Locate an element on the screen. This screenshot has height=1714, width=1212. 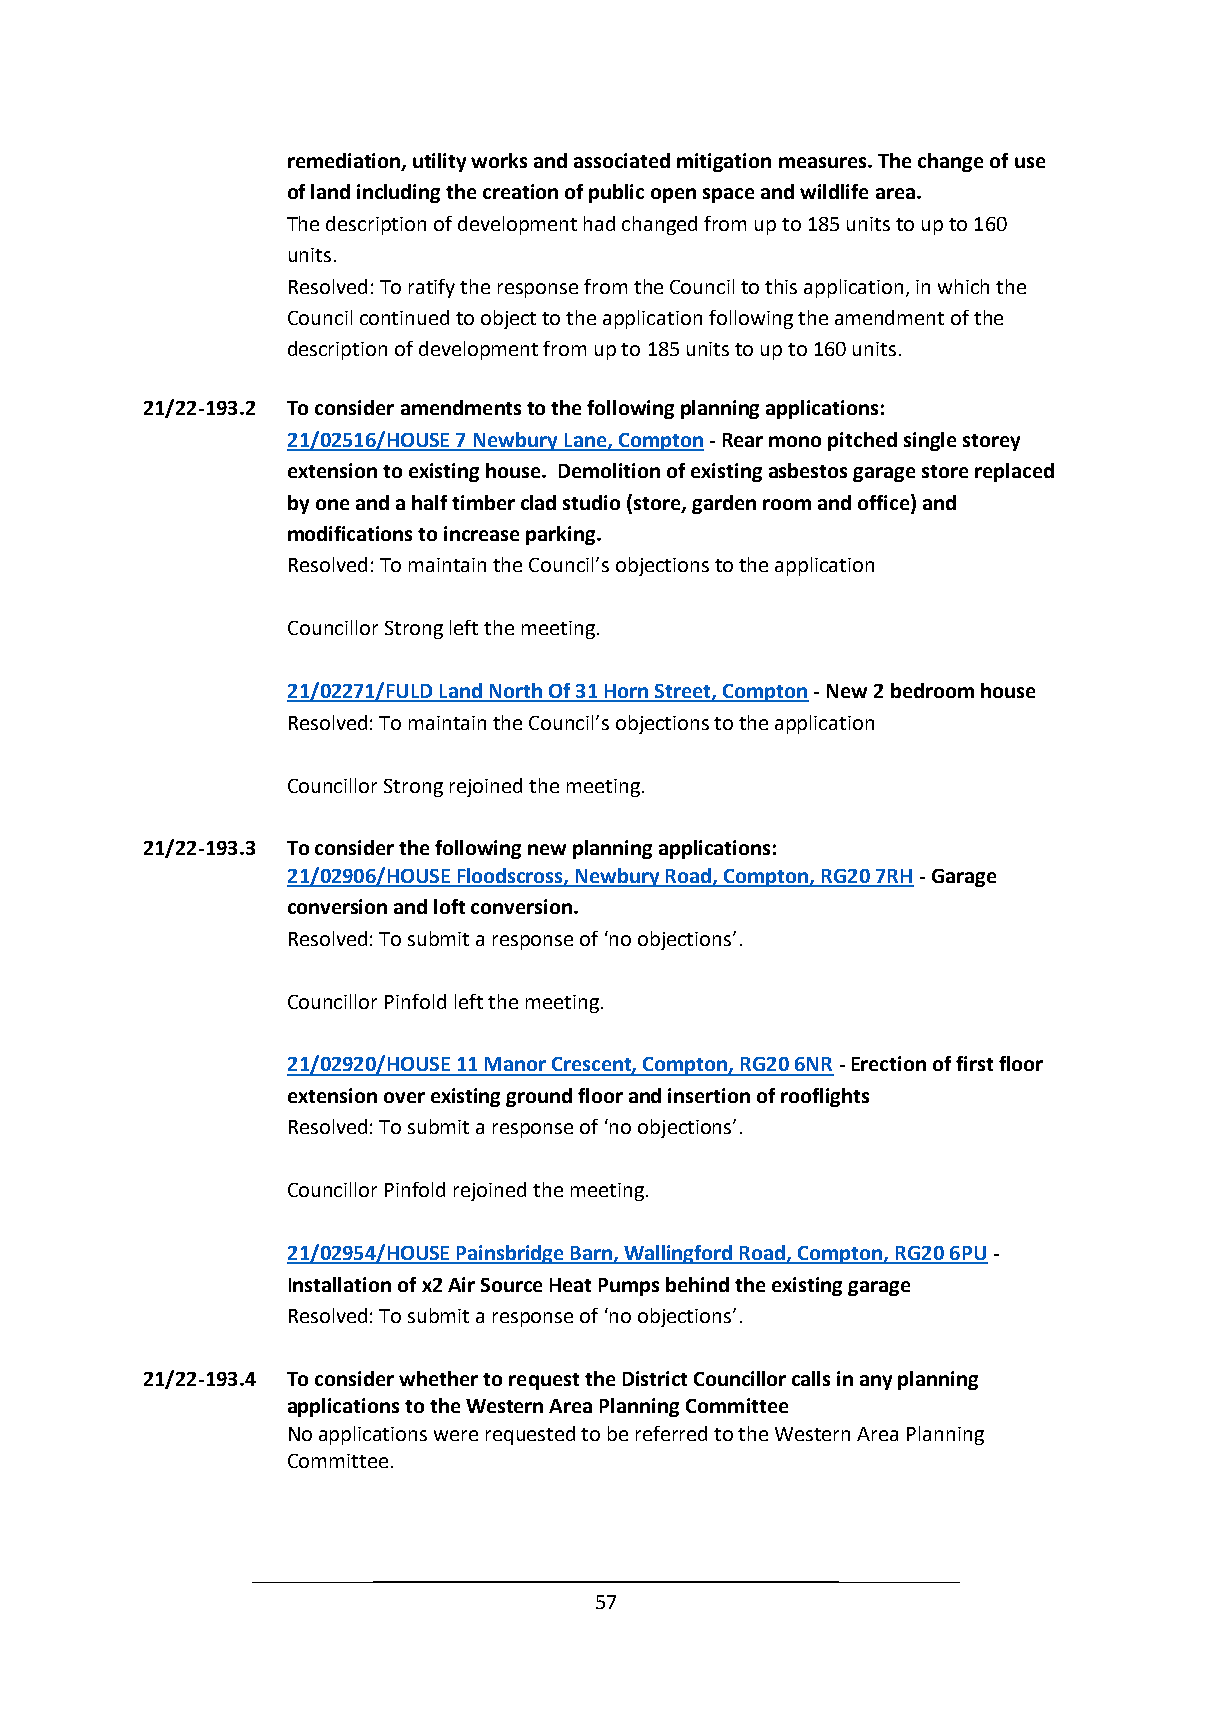
half is located at coordinates (429, 502).
